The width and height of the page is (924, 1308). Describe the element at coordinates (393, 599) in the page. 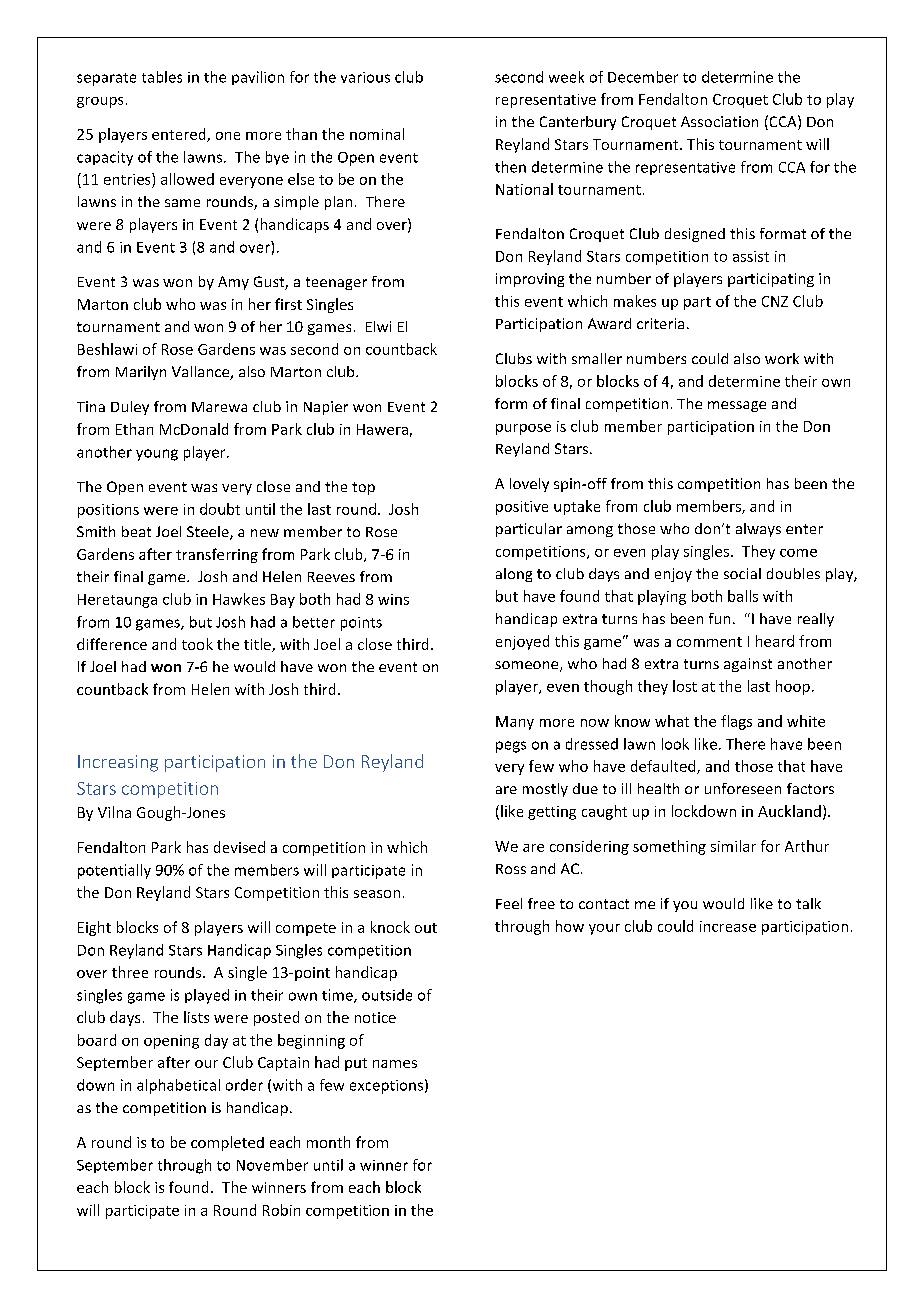

I see `wins` at that location.
